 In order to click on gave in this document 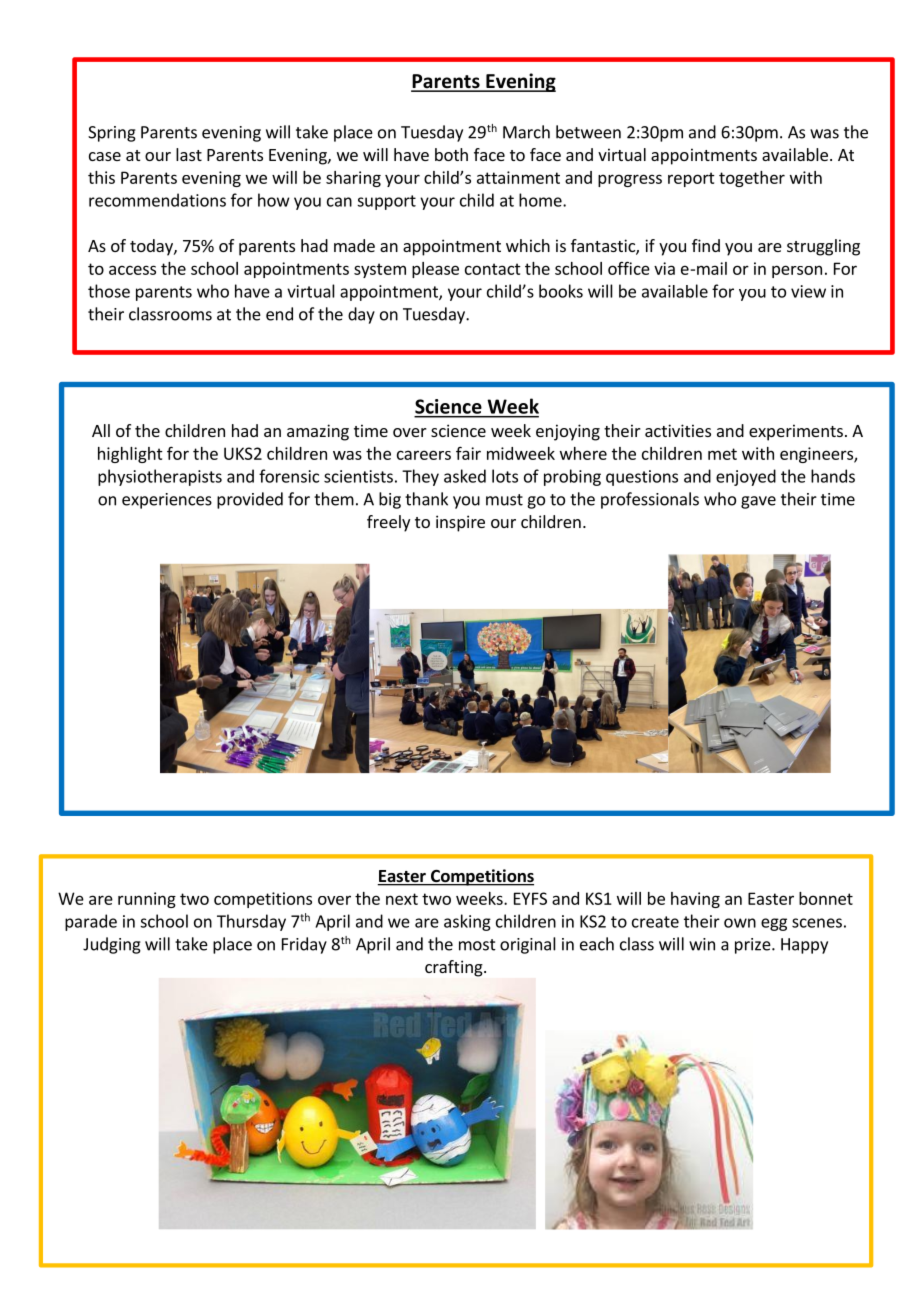, I will do `click(758, 502)`.
